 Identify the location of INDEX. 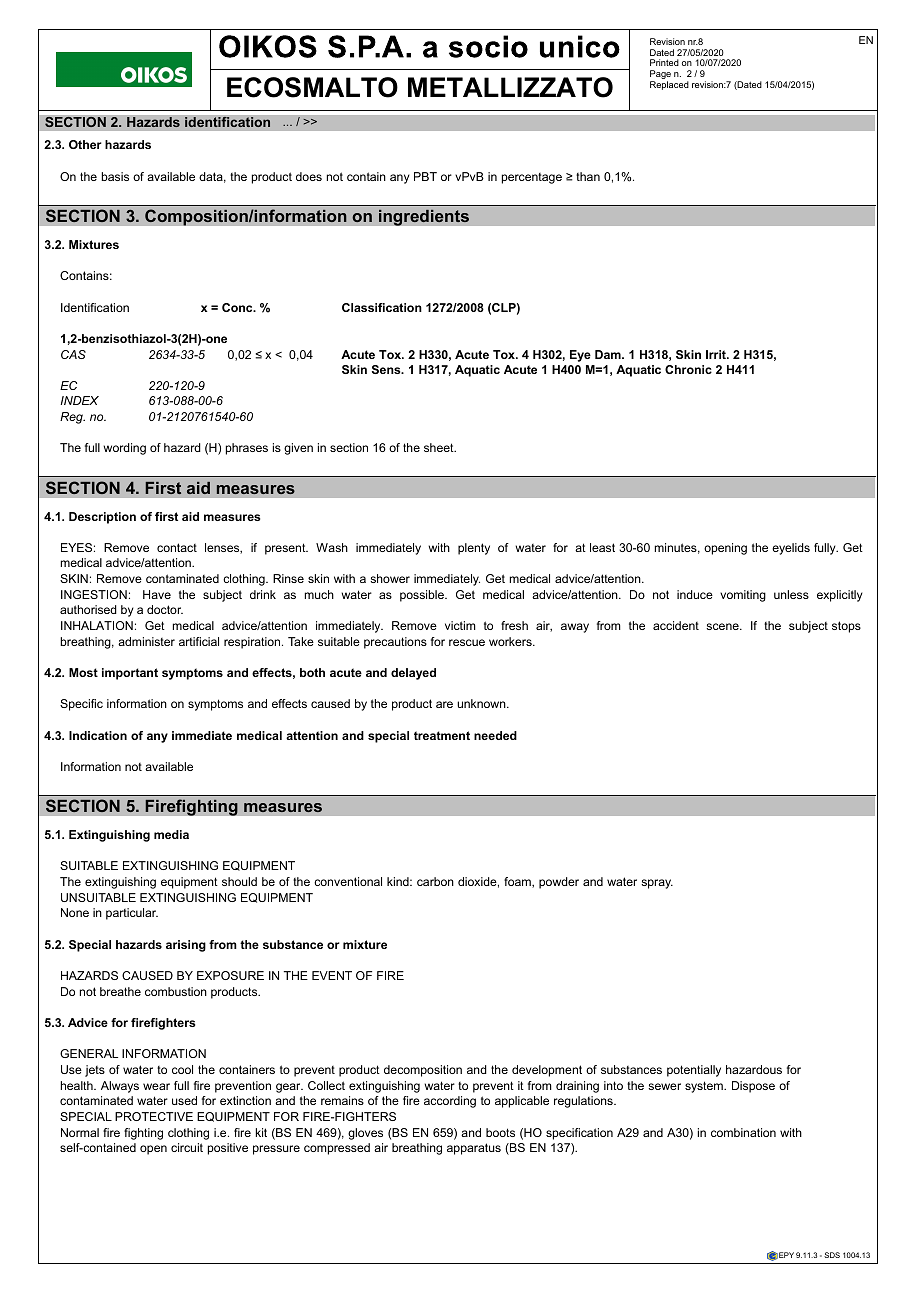
(79, 400).
